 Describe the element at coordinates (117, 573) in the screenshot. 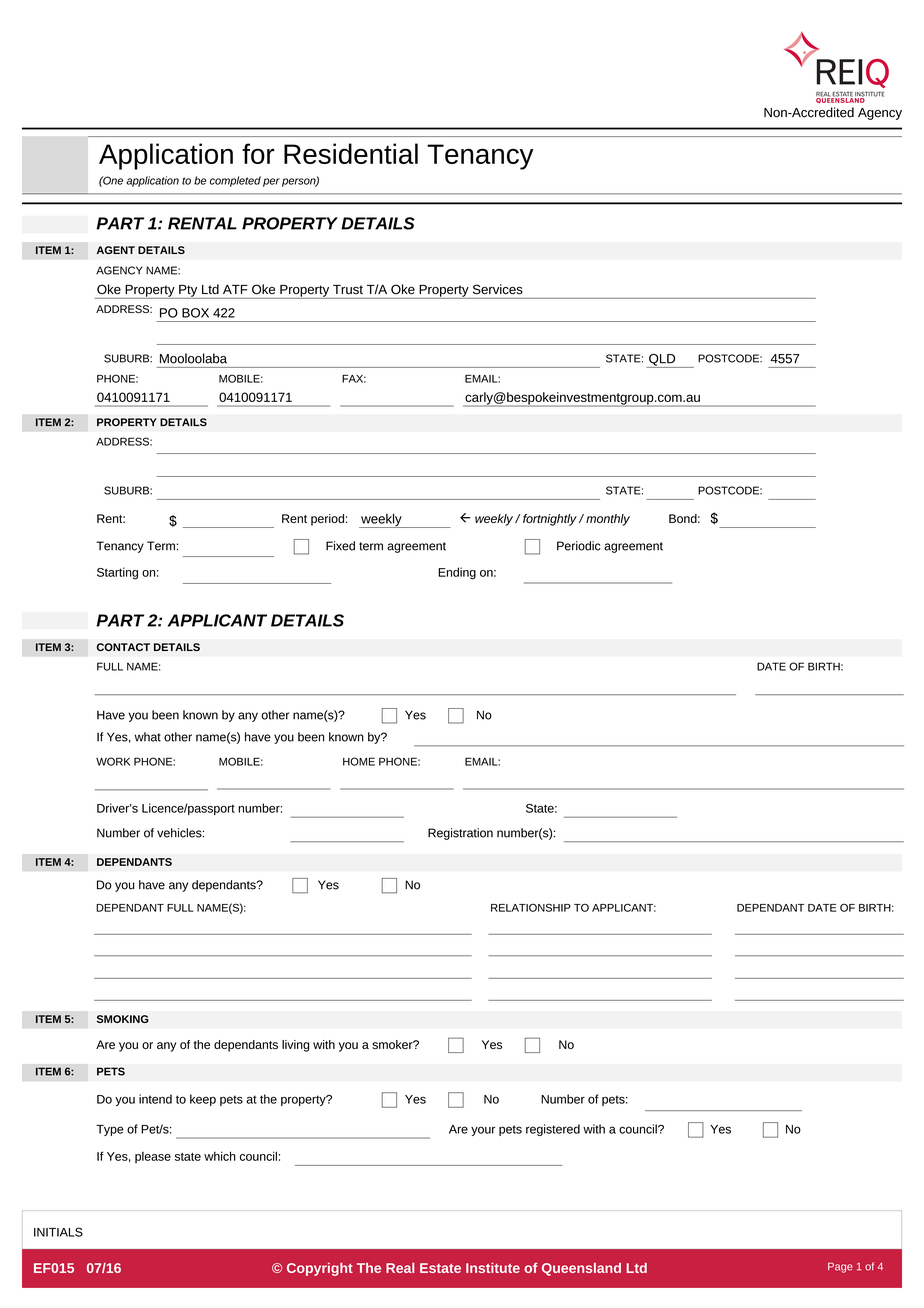

I see `Starting` at that location.
